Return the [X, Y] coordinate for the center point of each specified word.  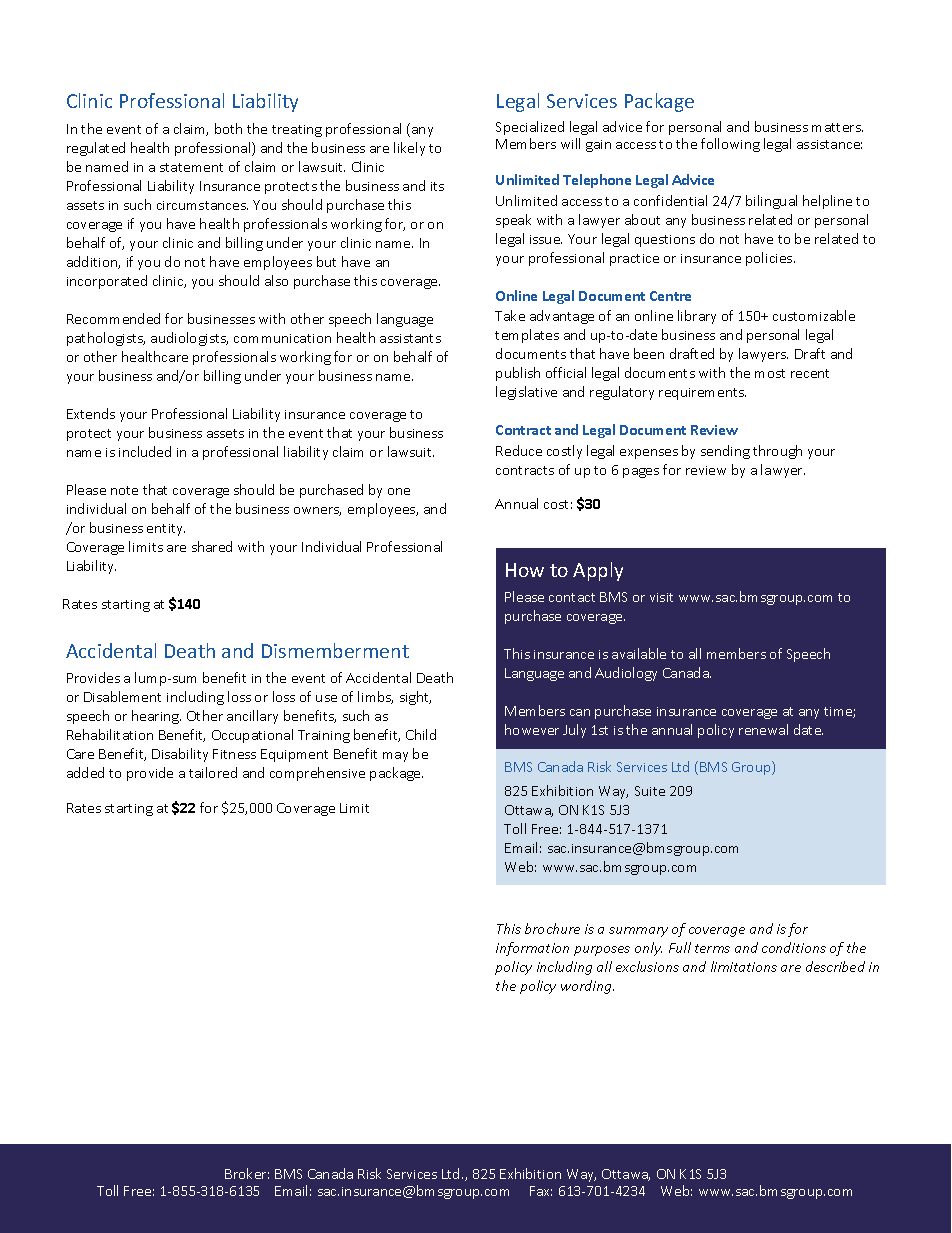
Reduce [519, 450]
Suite [650, 791]
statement [191, 167]
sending [725, 452]
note [124, 490]
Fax [541, 1191]
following [730, 145]
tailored [213, 772]
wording [587, 987]
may [395, 757]
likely [409, 149]
